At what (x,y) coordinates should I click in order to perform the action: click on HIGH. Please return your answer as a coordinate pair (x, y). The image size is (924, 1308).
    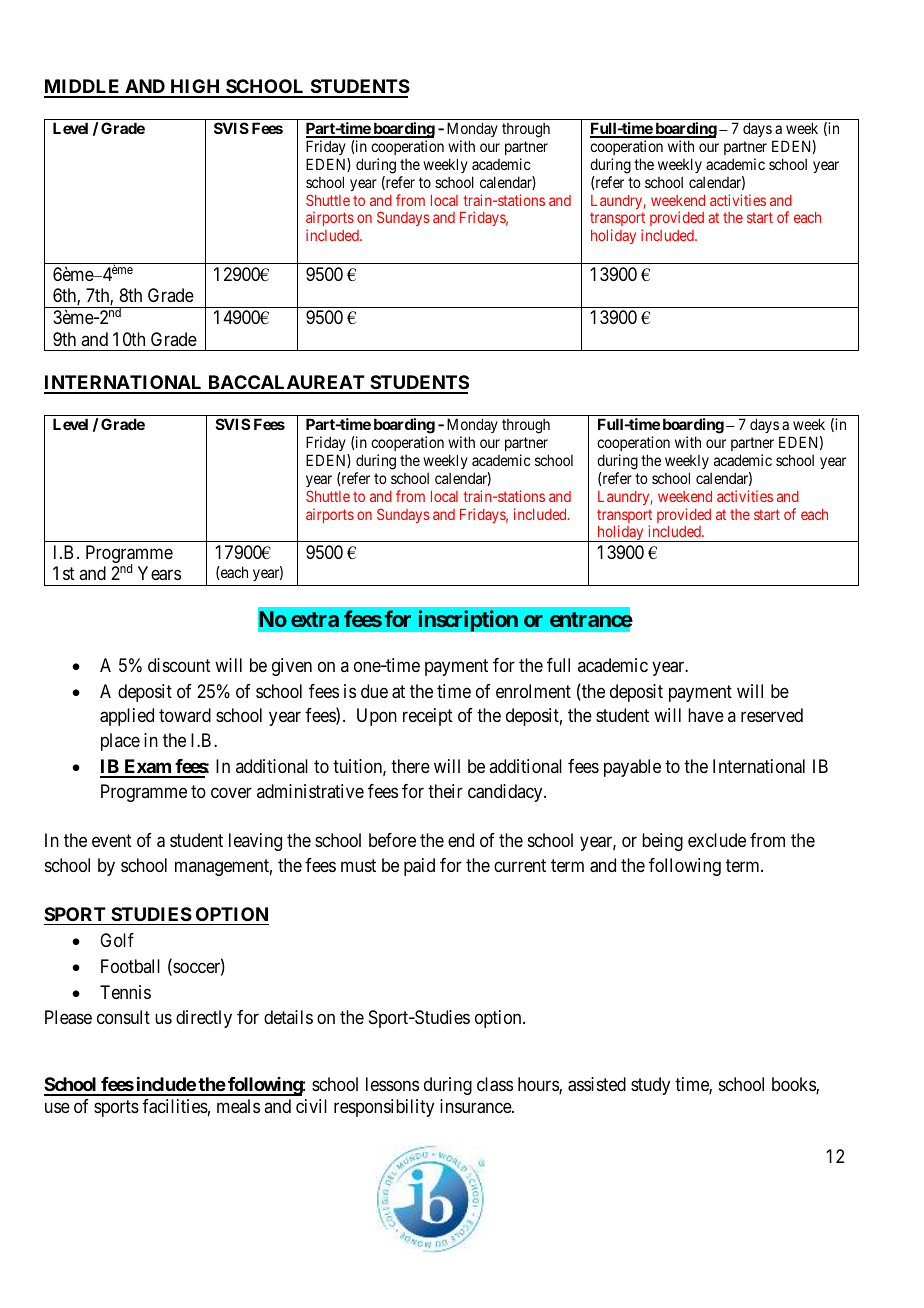
    Looking at the image, I should click on (195, 88).
